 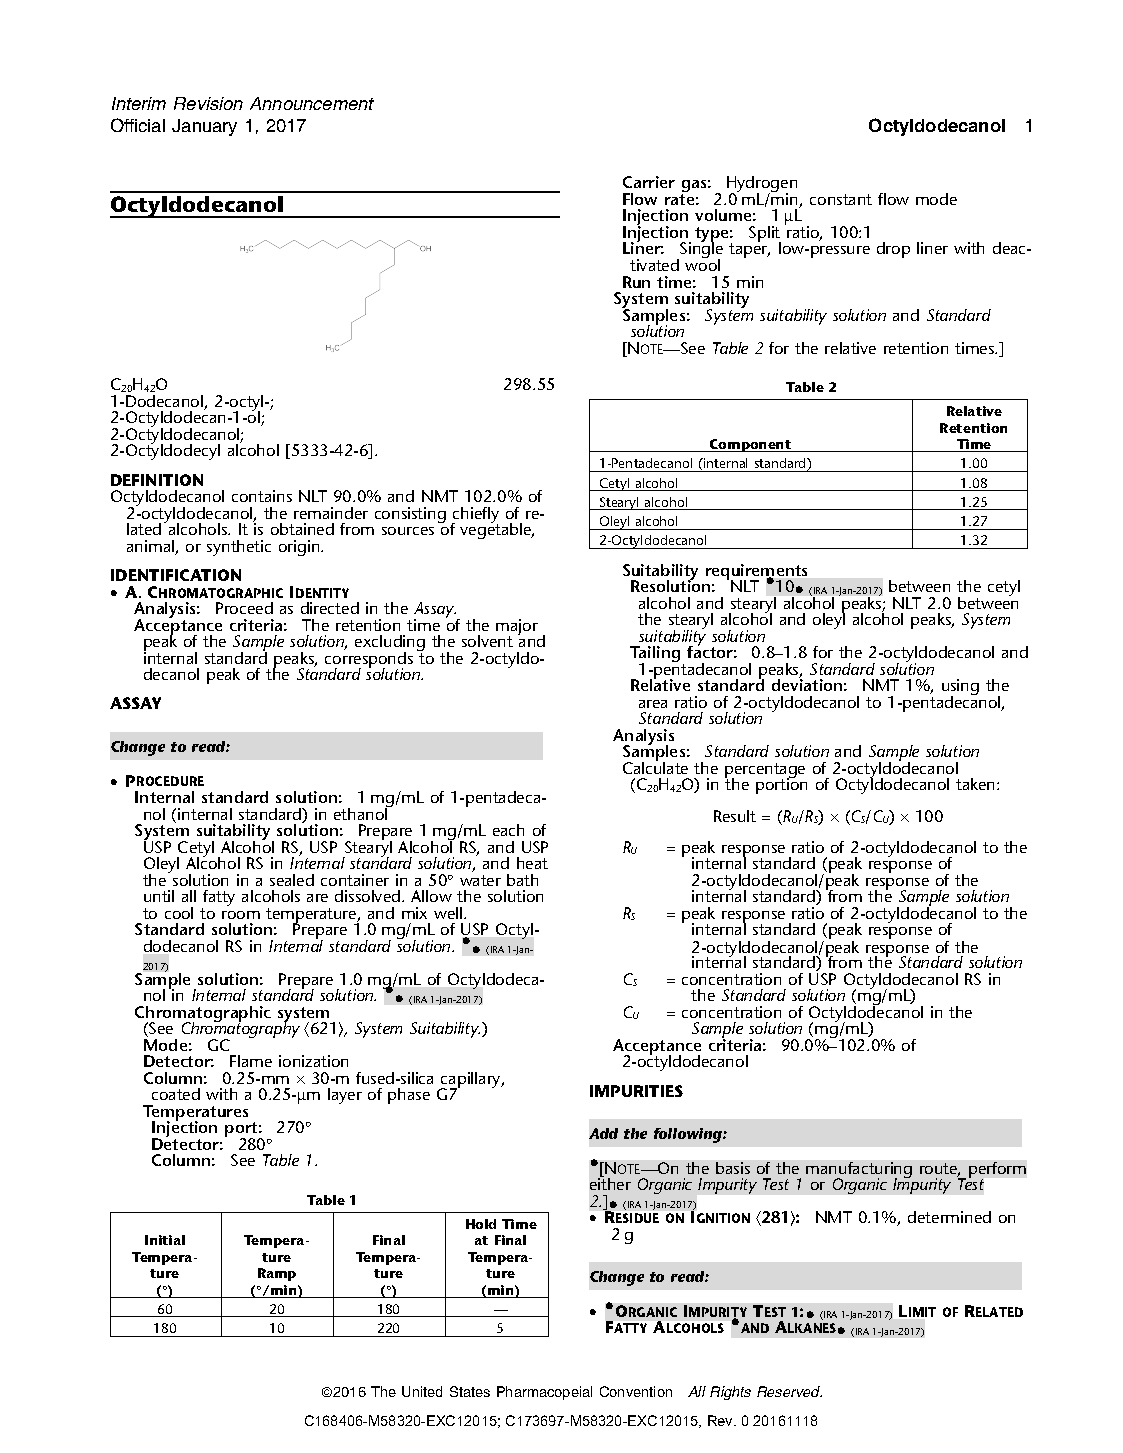 What do you see at coordinates (362, 812) in the screenshot?
I see `ethanol` at bounding box center [362, 812].
